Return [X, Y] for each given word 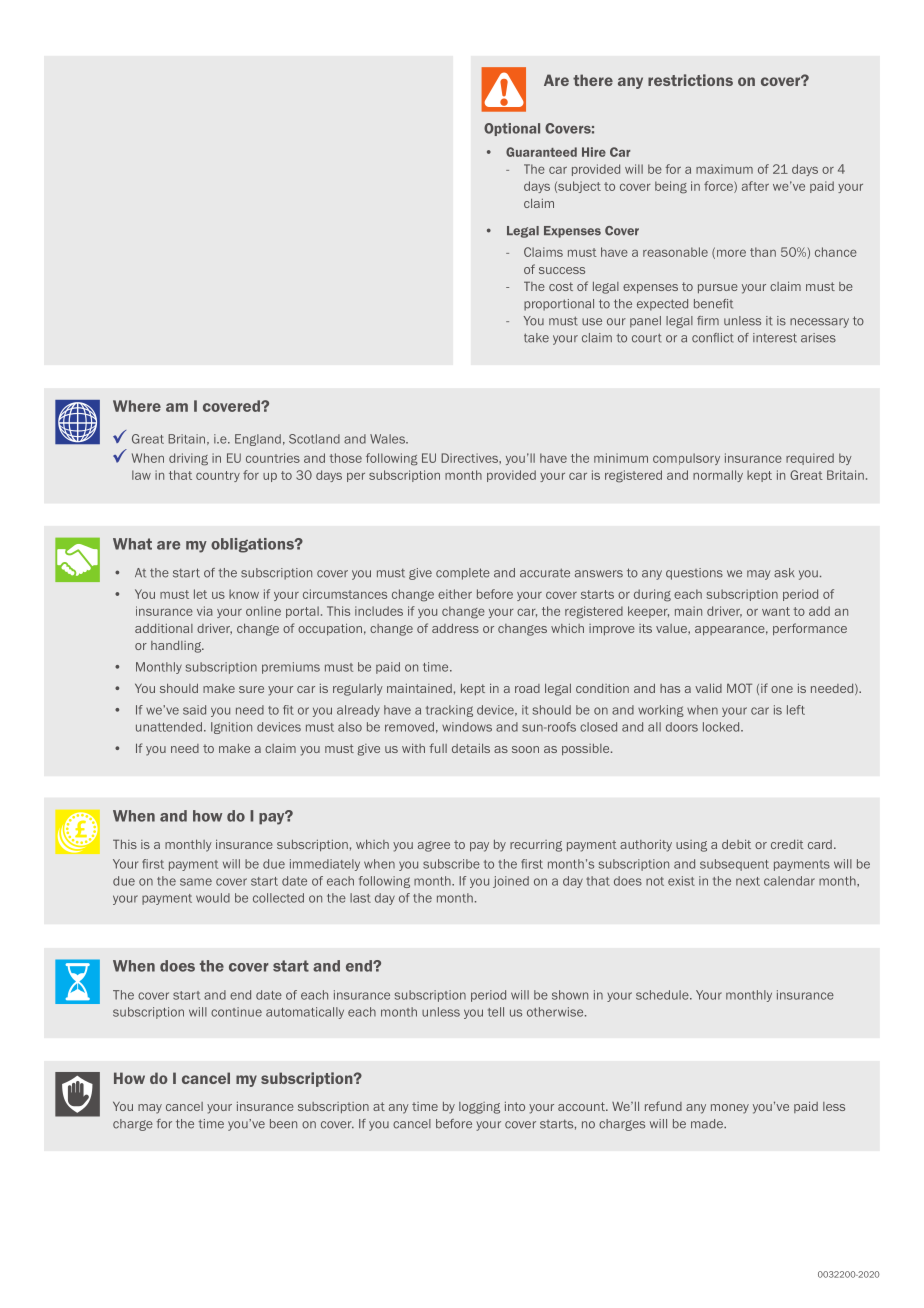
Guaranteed [541, 152]
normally [718, 476]
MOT [739, 688]
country [218, 476]
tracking [449, 711]
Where [137, 406]
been [283, 1124]
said [194, 710]
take [536, 338]
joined [511, 882]
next [748, 881]
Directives [470, 458]
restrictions [690, 80]
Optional [512, 129]
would [213, 898]
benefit [713, 304]
